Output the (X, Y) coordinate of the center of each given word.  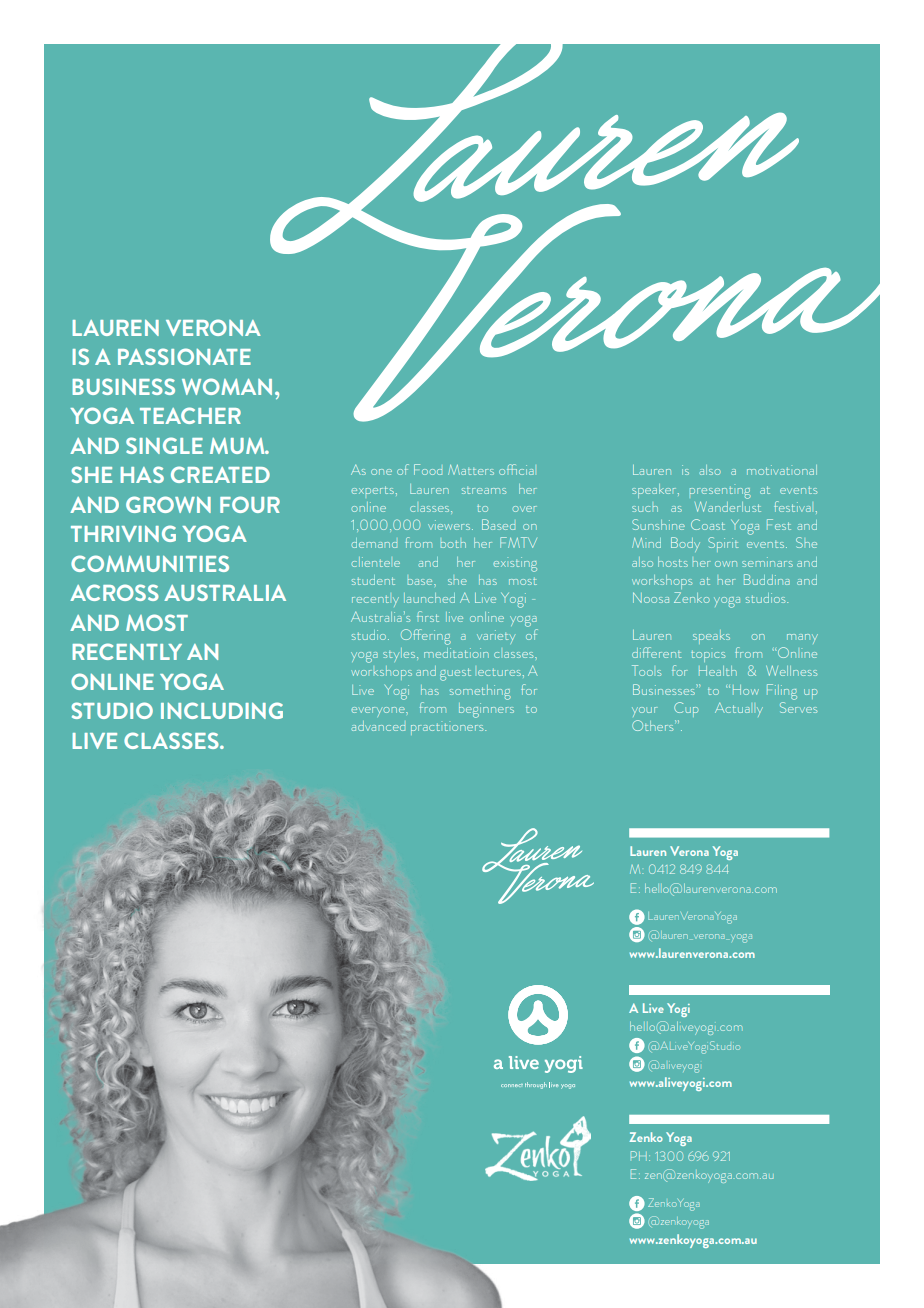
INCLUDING (222, 710)
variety (496, 636)
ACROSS (114, 592)
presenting (720, 493)
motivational (782, 470)
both (453, 544)
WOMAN (227, 386)
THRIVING (123, 533)
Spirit (723, 544)
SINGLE (164, 445)
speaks (711, 637)
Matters (471, 470)
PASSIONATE (184, 356)
